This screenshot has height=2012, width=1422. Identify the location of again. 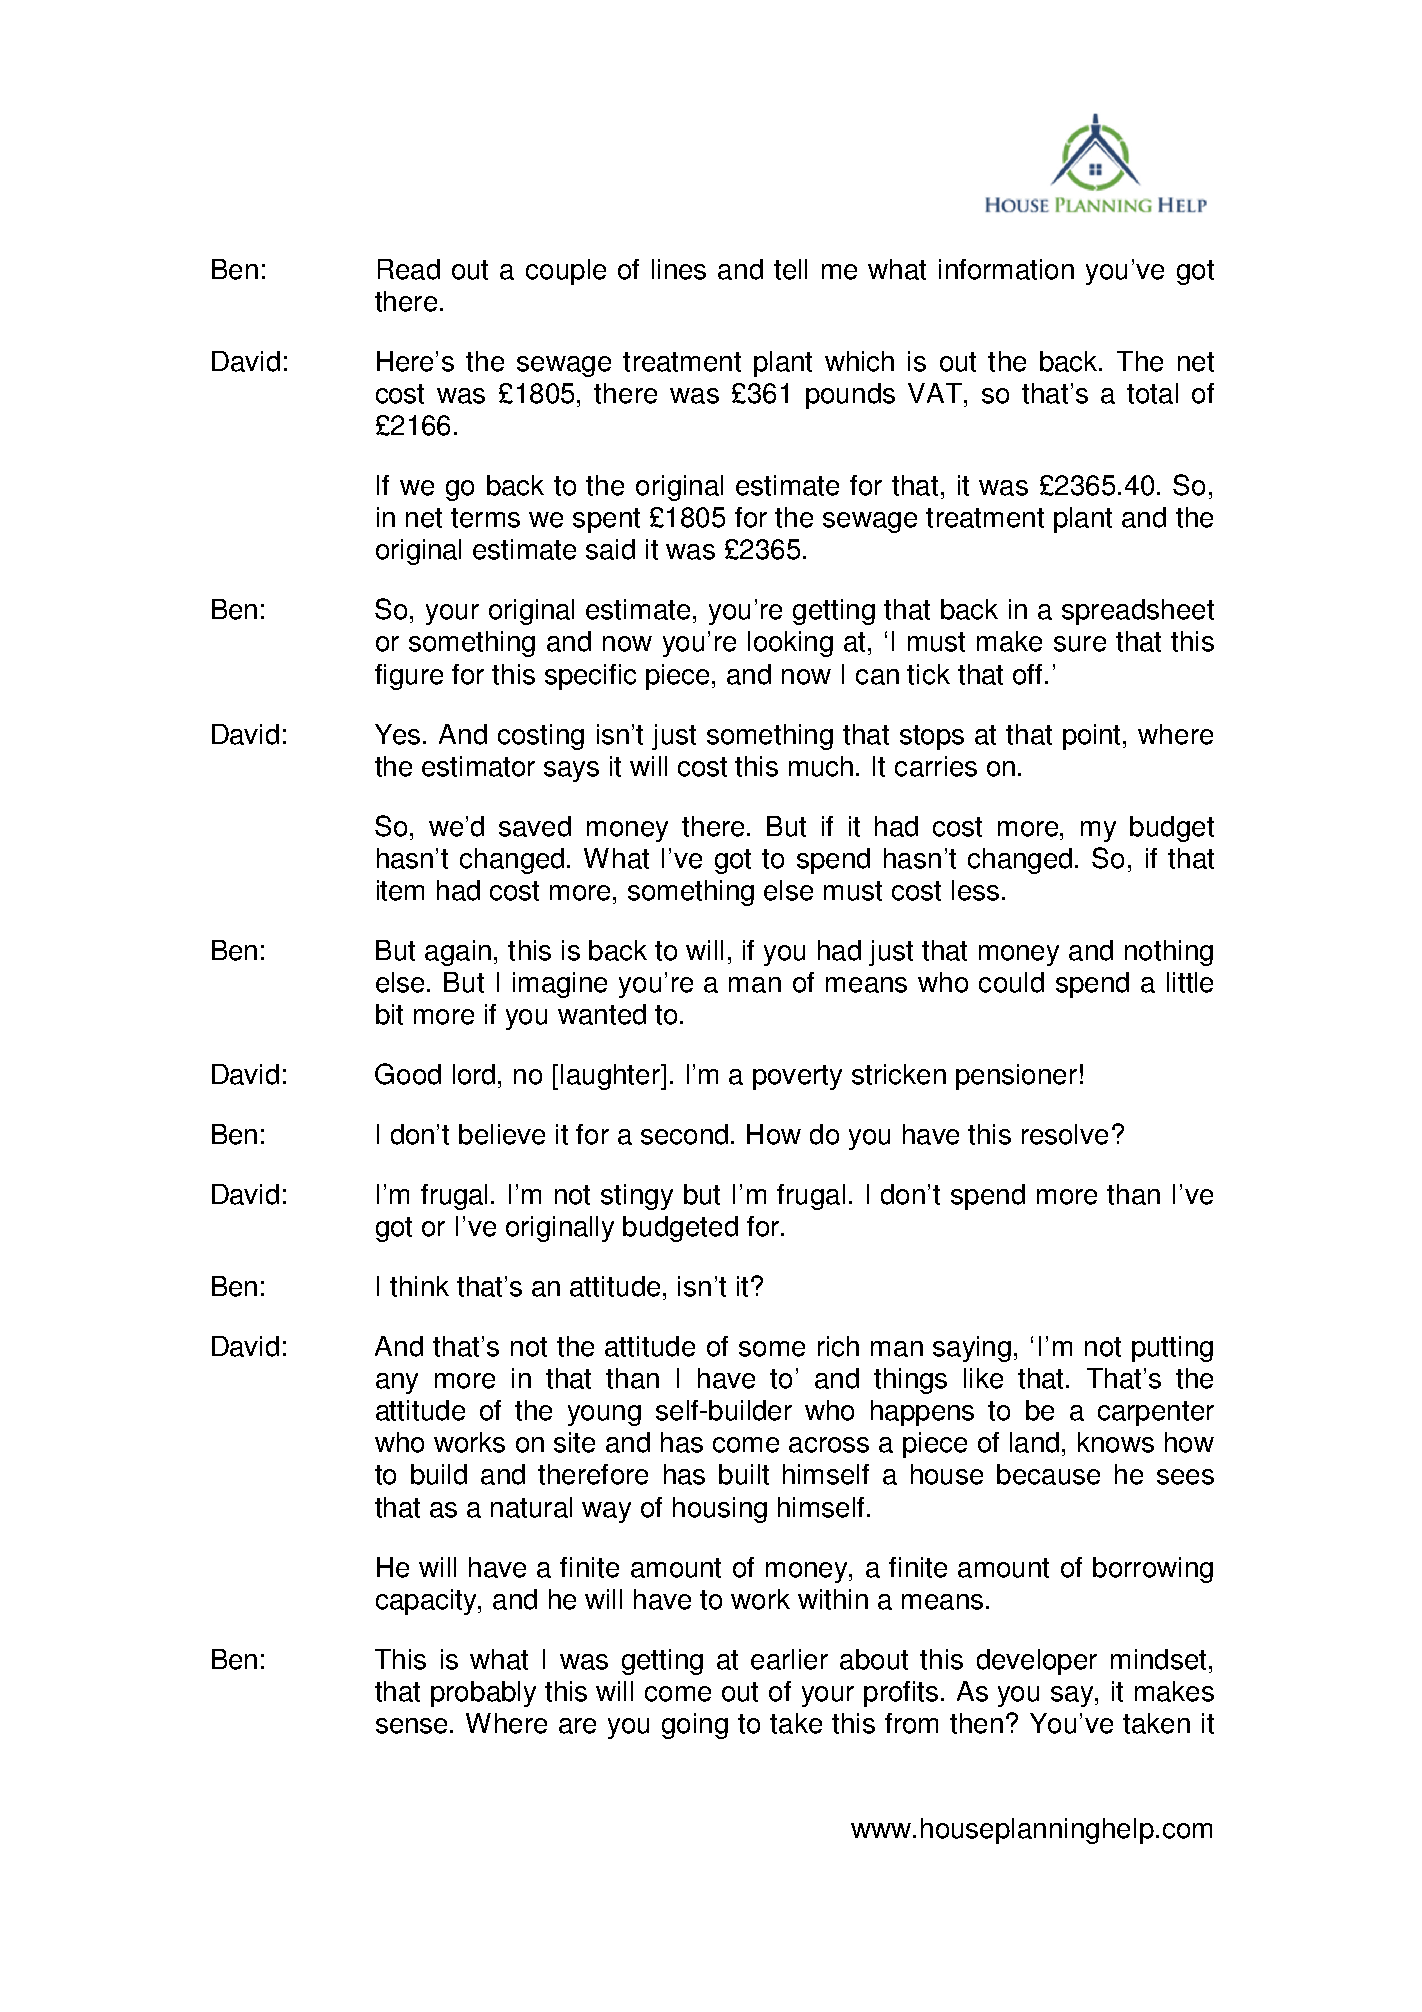
(458, 953).
